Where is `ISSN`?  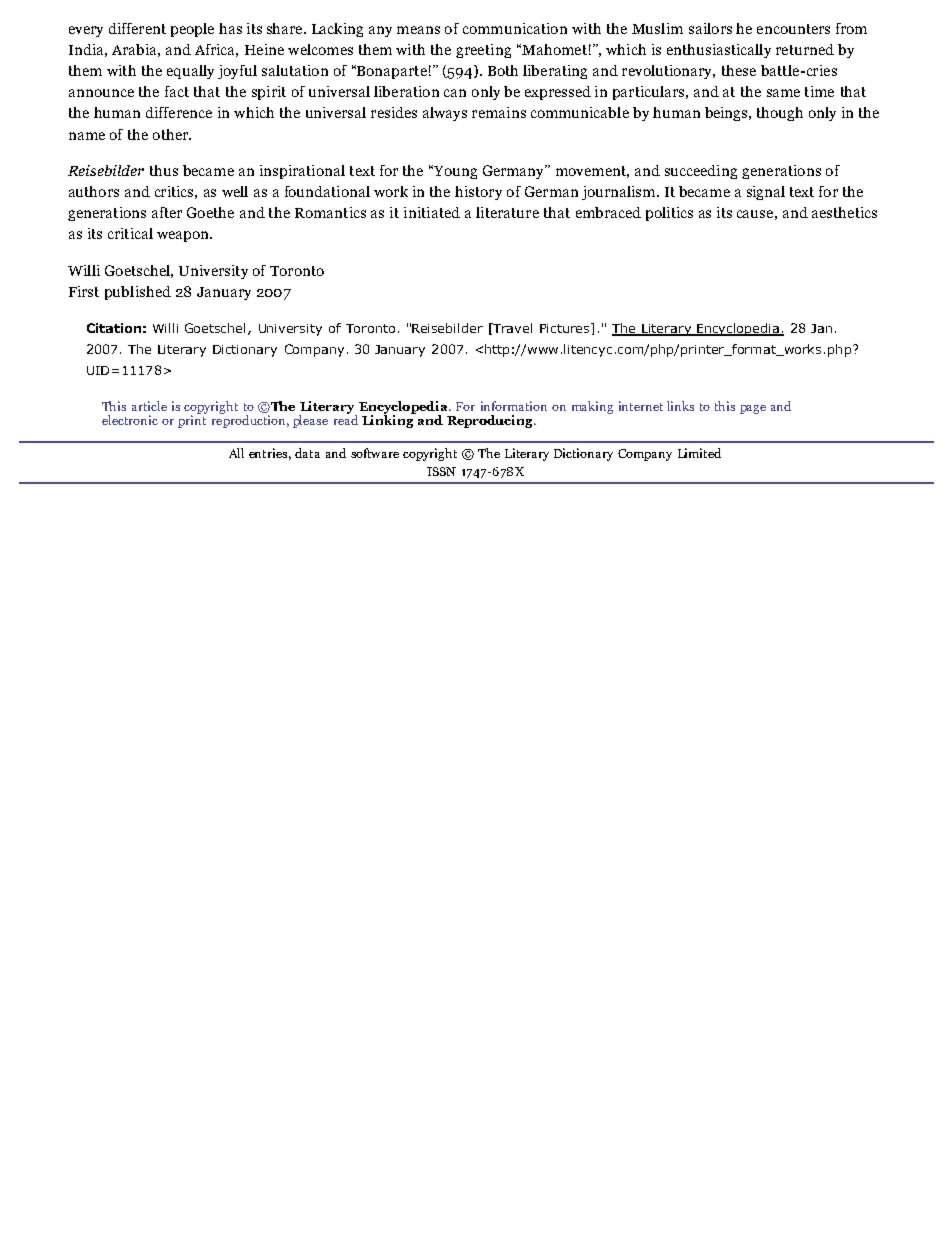 ISSN is located at coordinates (441, 471).
